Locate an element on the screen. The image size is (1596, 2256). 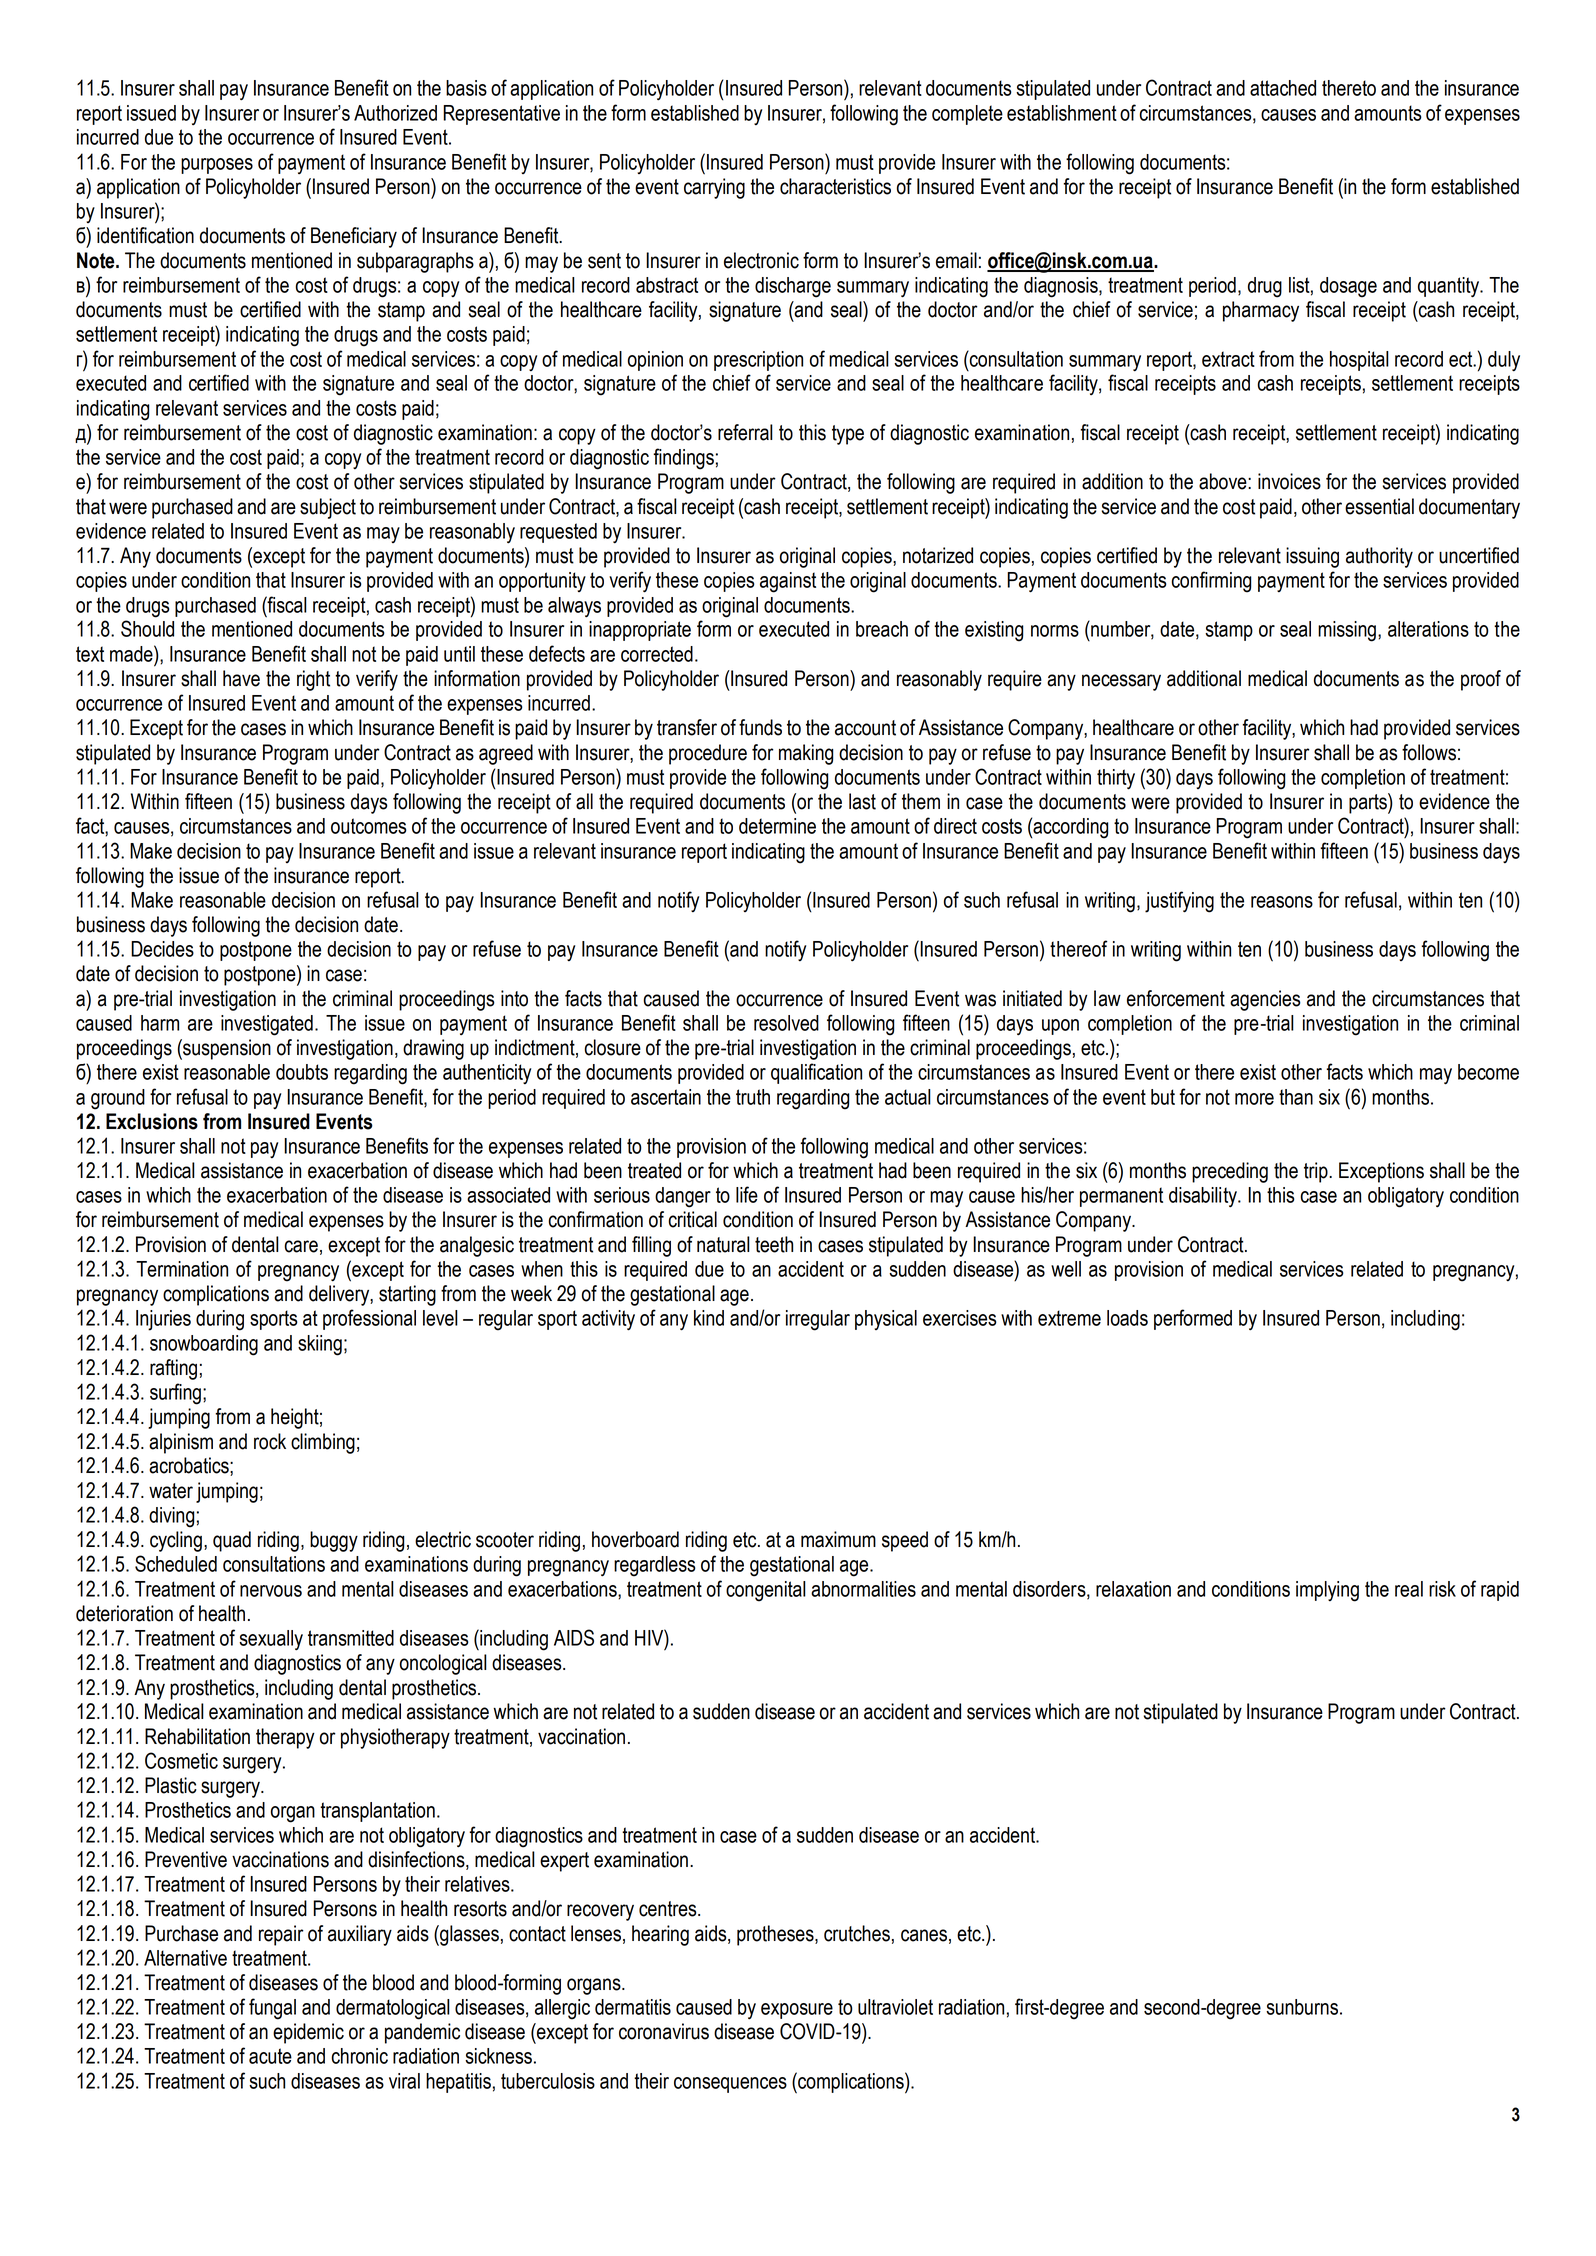
exposure is located at coordinates (797, 2011).
